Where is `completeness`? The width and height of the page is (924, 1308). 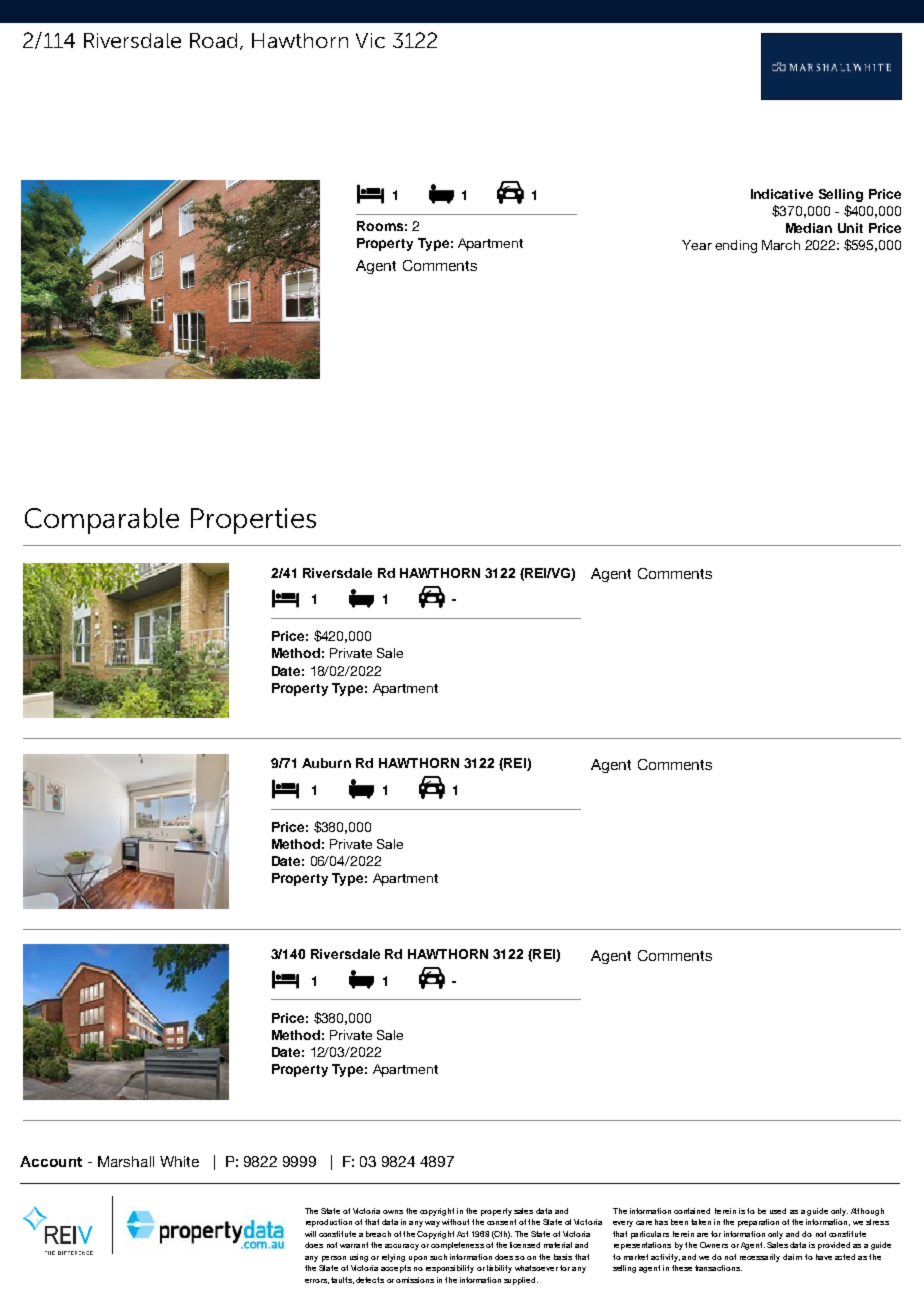 completeness is located at coordinates (457, 1246).
